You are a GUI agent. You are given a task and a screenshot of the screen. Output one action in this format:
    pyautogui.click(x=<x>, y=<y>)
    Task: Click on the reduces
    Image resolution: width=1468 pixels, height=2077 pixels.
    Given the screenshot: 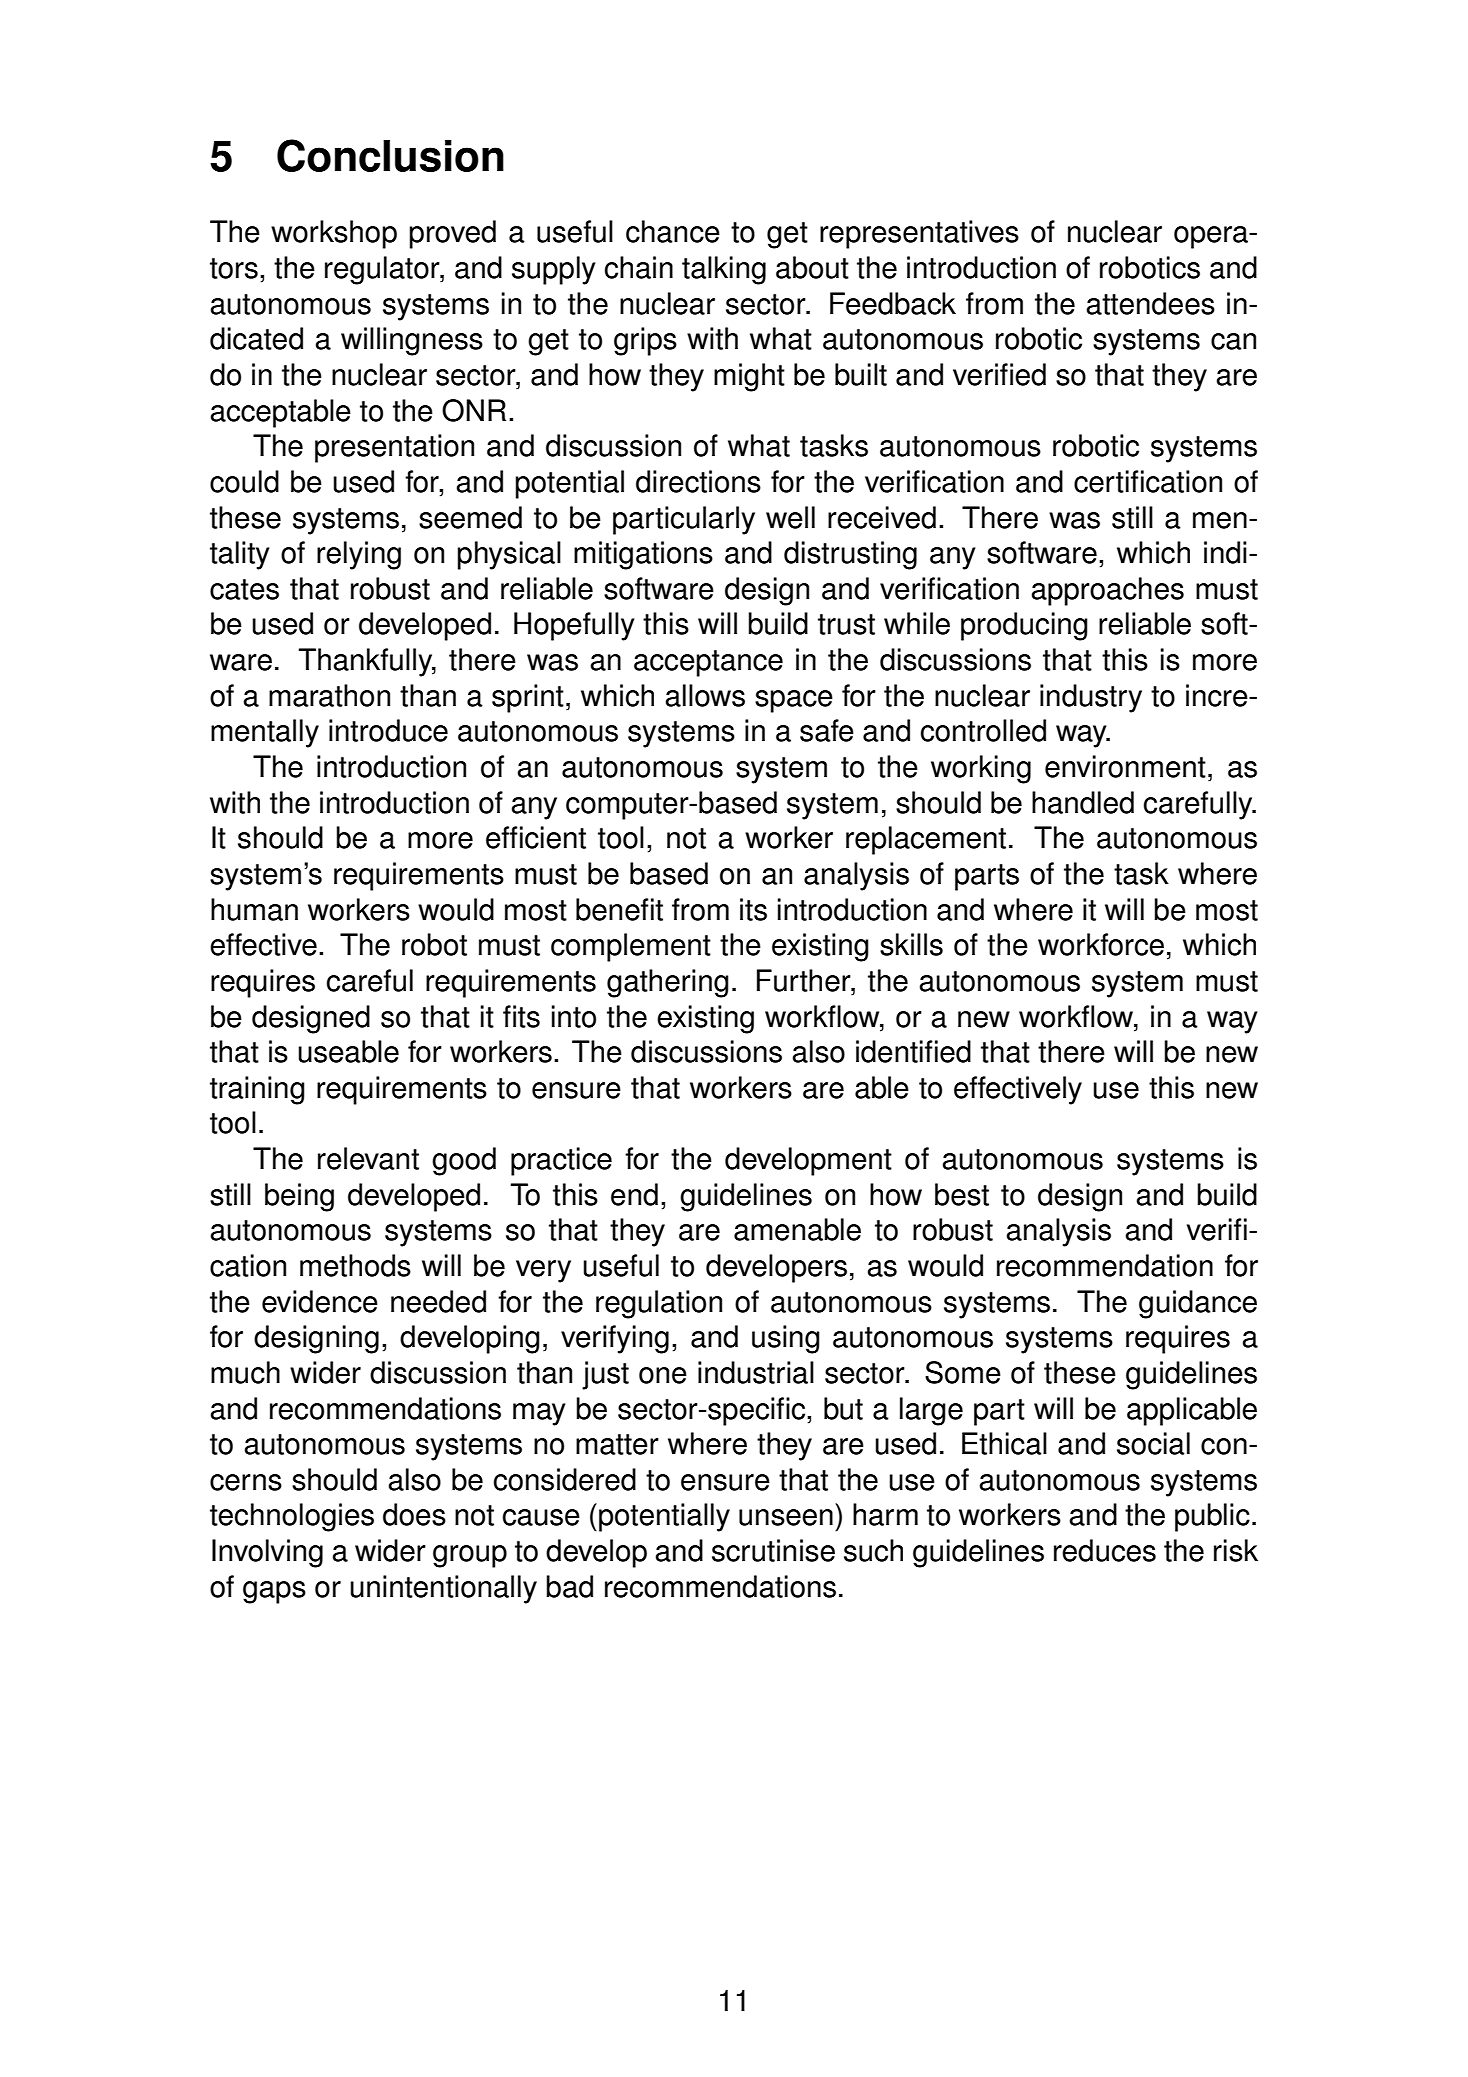 What is the action you would take?
    pyautogui.click(x=1105, y=1550)
